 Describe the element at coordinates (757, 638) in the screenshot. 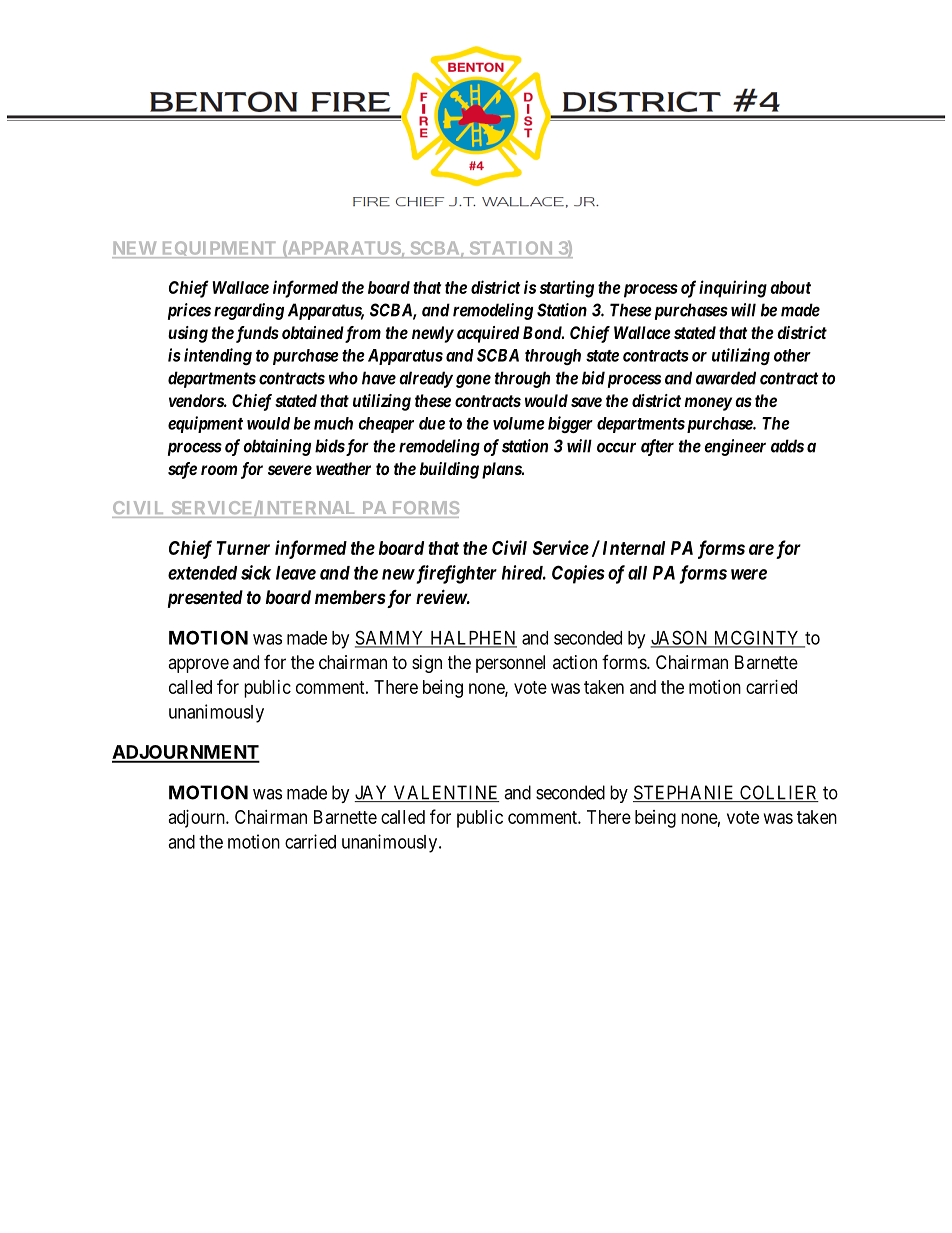

I see `MCGINTY` at that location.
